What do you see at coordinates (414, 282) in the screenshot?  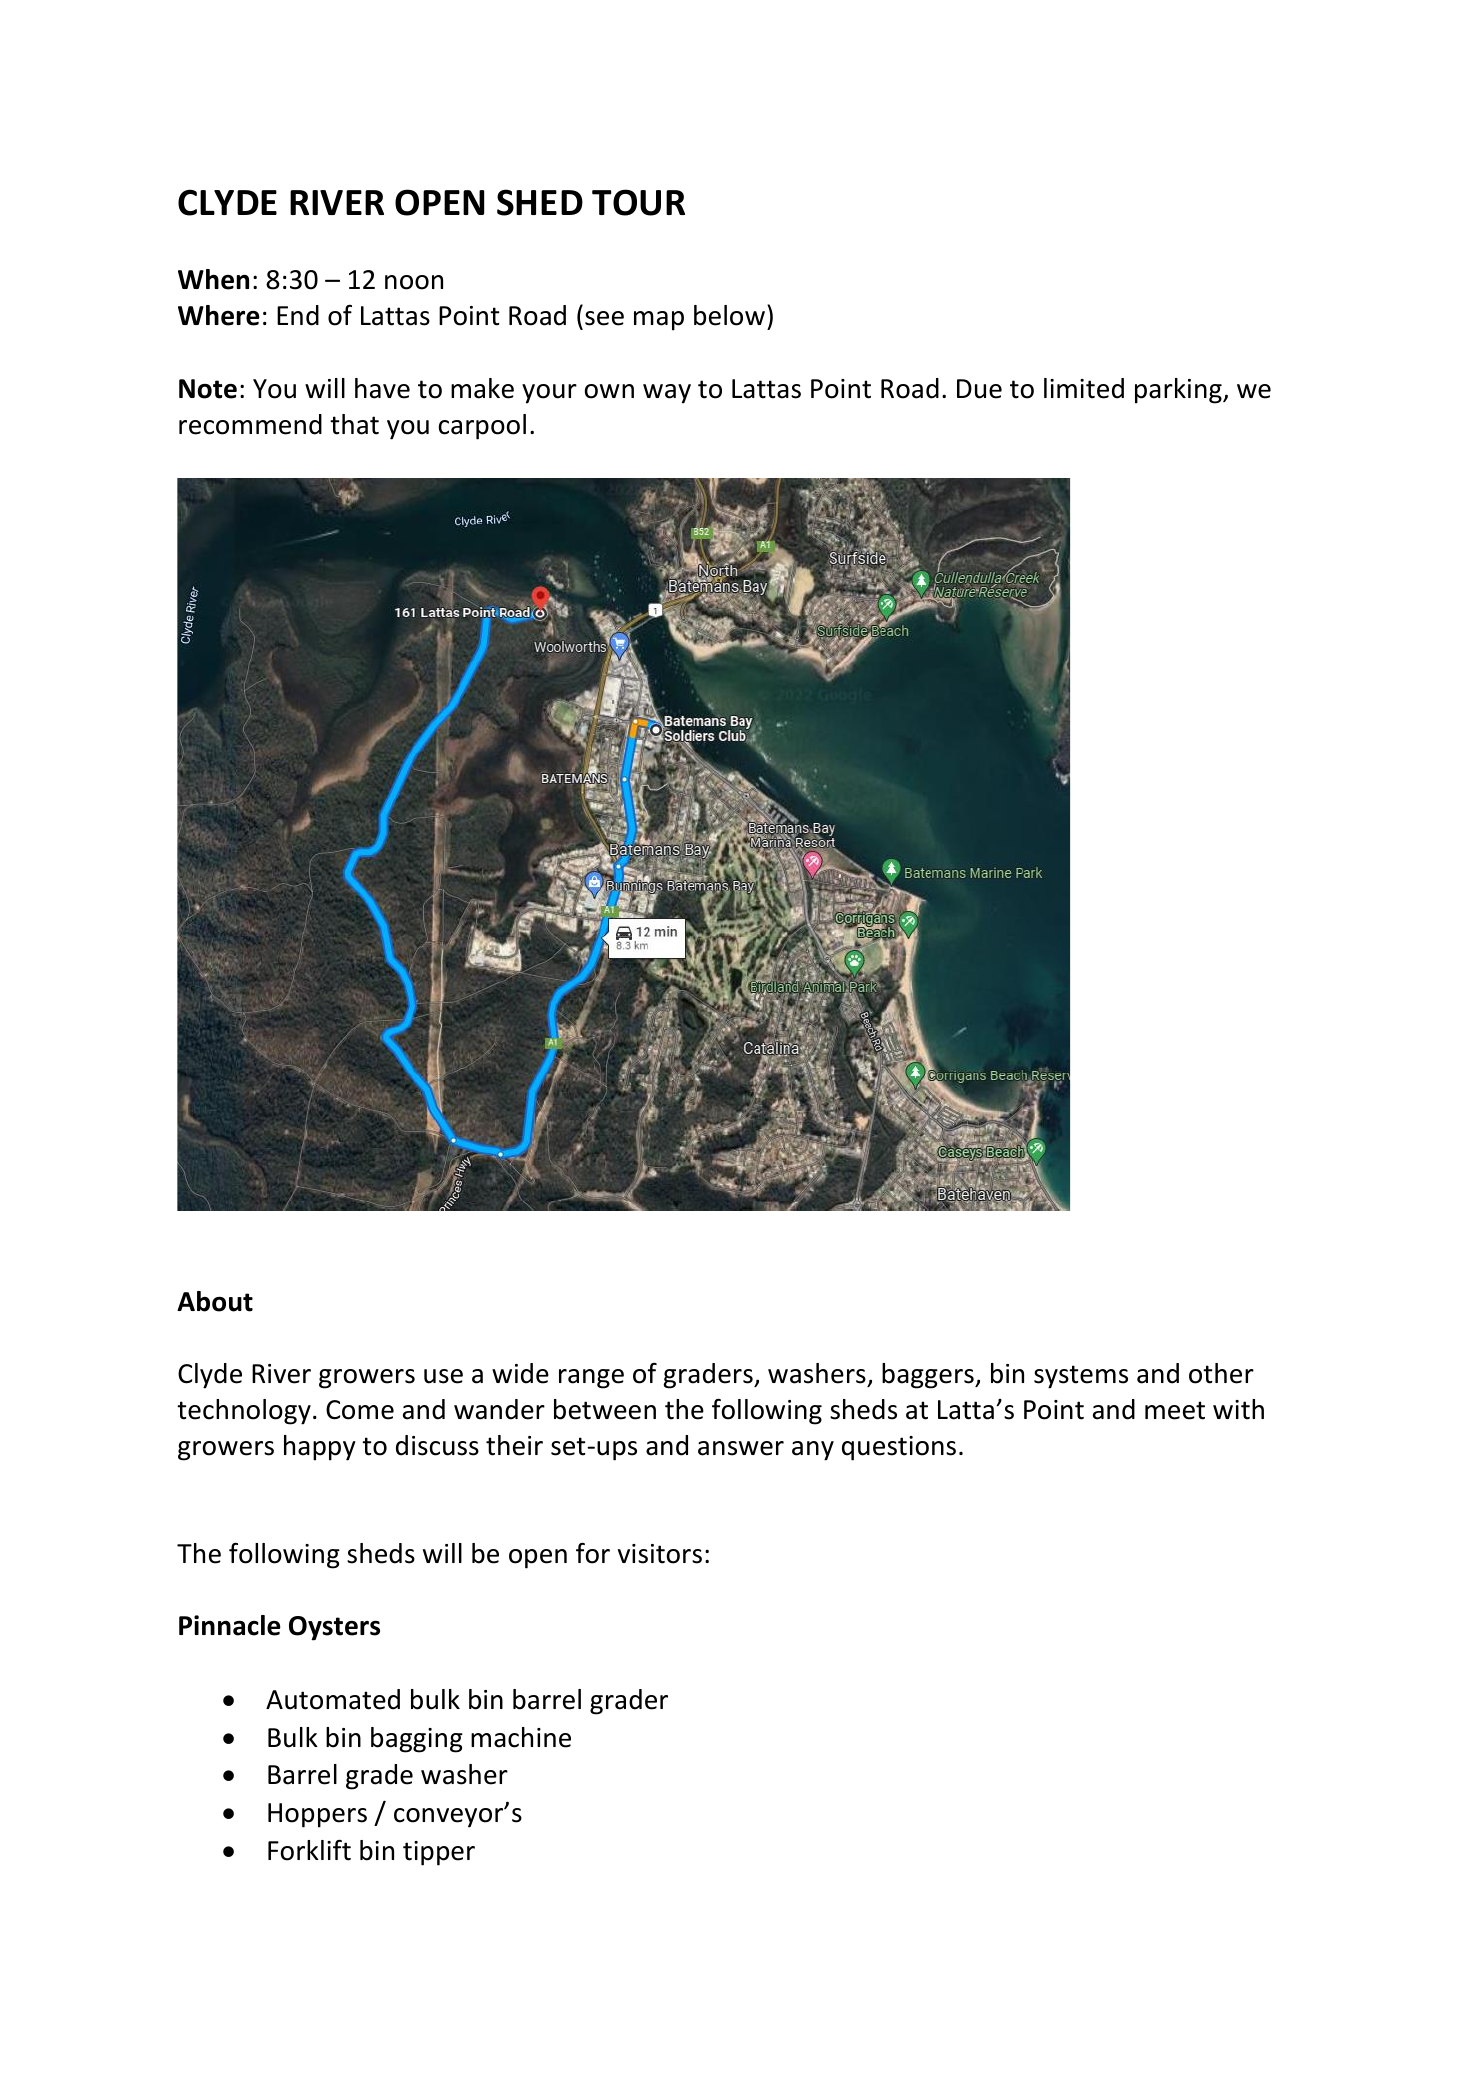 I see `noon` at bounding box center [414, 282].
